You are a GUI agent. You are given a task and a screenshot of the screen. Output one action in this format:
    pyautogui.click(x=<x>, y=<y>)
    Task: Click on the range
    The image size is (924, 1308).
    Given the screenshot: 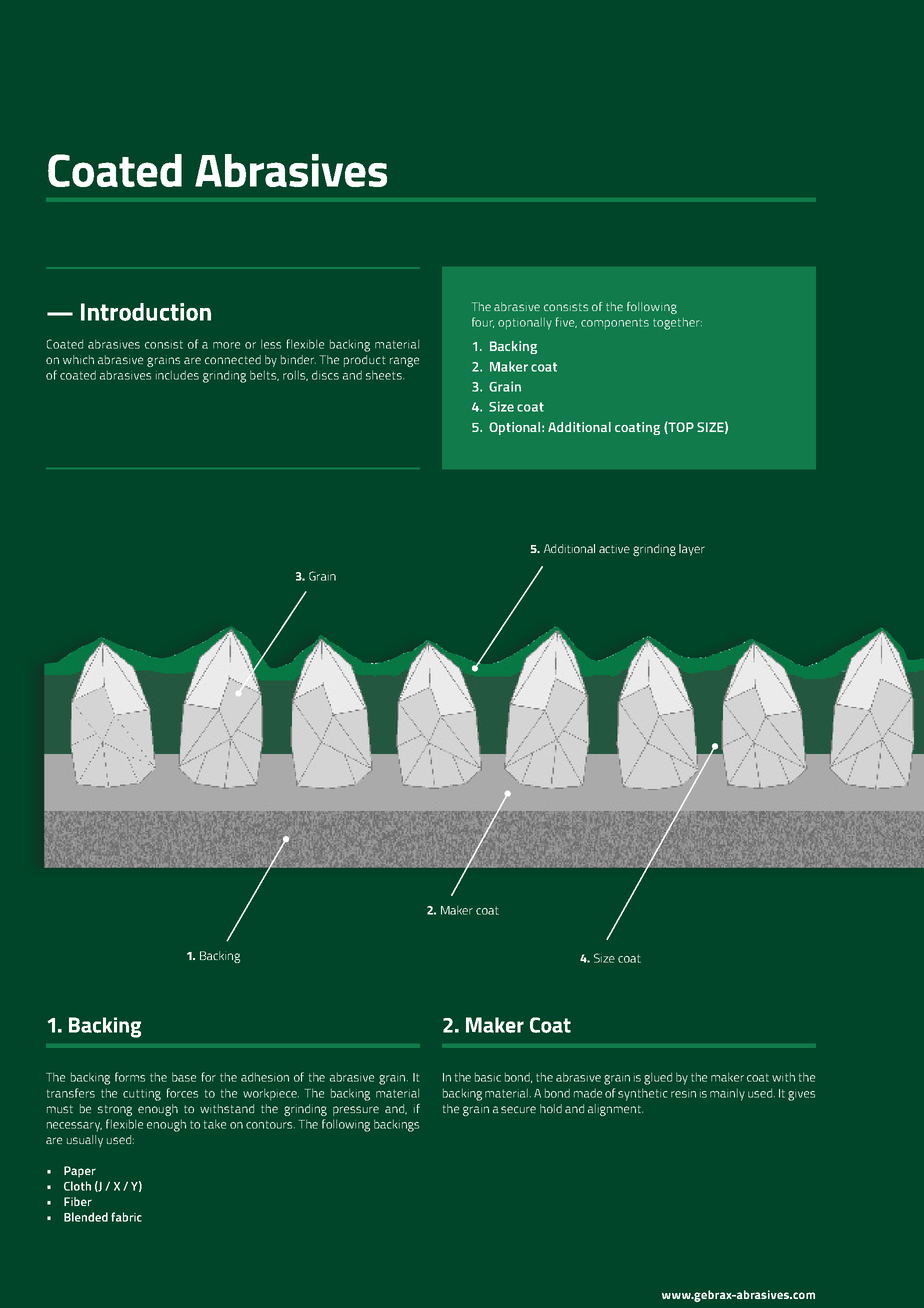 What is the action you would take?
    pyautogui.click(x=404, y=362)
